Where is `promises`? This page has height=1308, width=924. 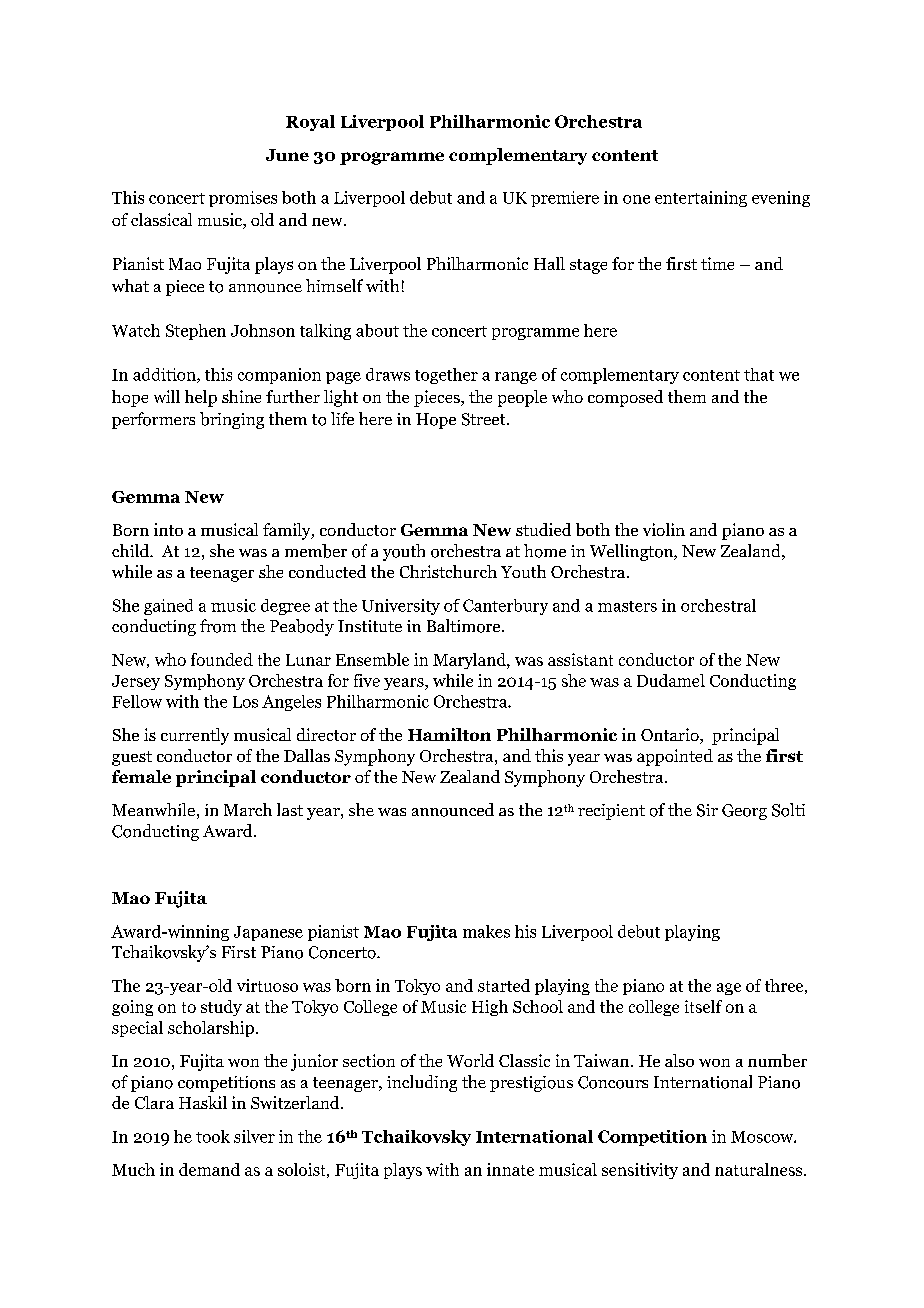
promises is located at coordinates (243, 199).
